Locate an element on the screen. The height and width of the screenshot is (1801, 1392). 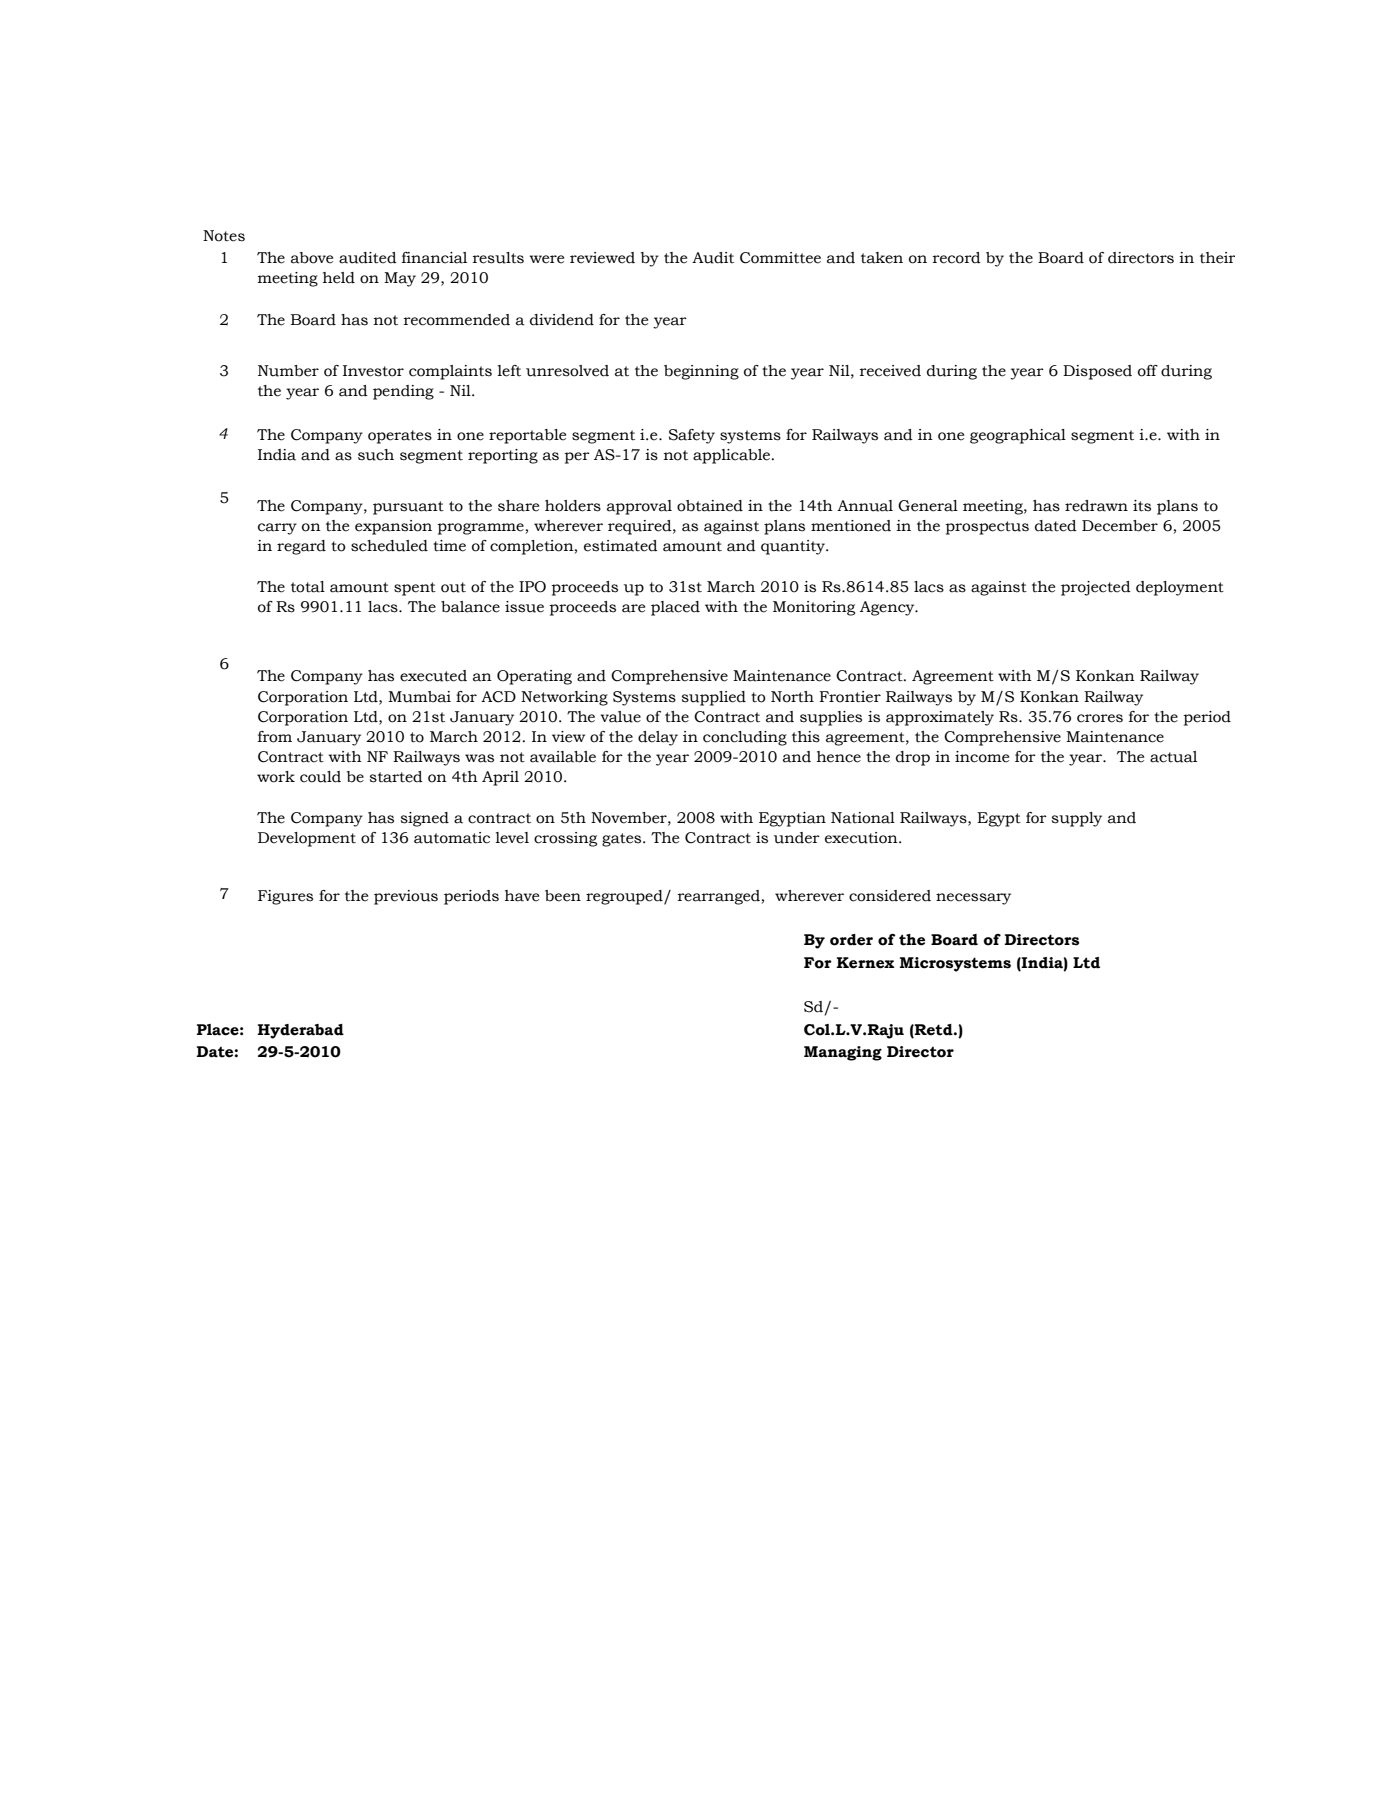
Managing is located at coordinates (843, 1053).
